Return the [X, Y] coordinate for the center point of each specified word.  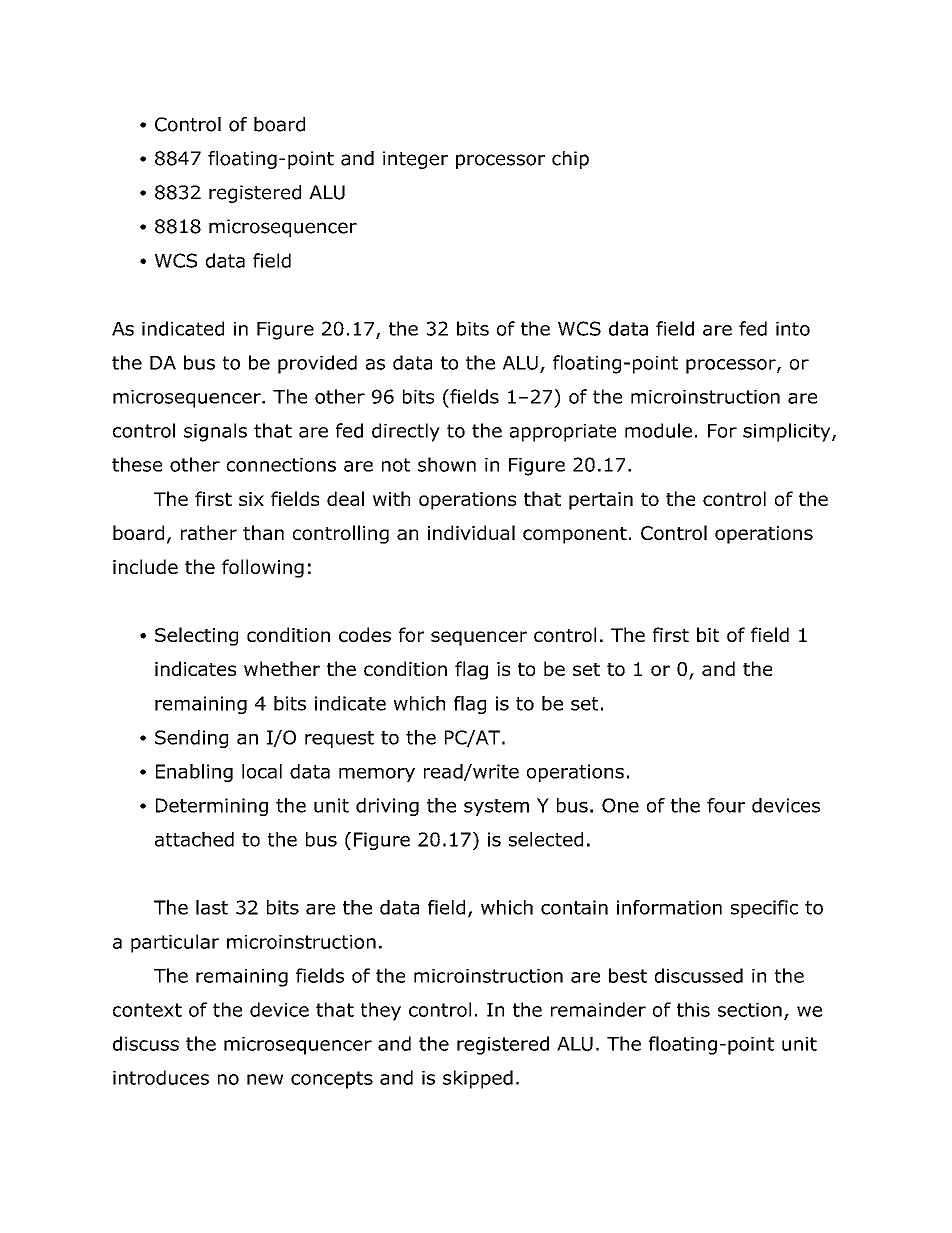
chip [570, 160]
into [793, 329]
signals [215, 432]
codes [365, 634]
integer [415, 160]
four [726, 805]
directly [406, 432]
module [658, 430]
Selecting [196, 636]
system [496, 807]
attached [194, 839]
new [265, 1079]
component [575, 535]
